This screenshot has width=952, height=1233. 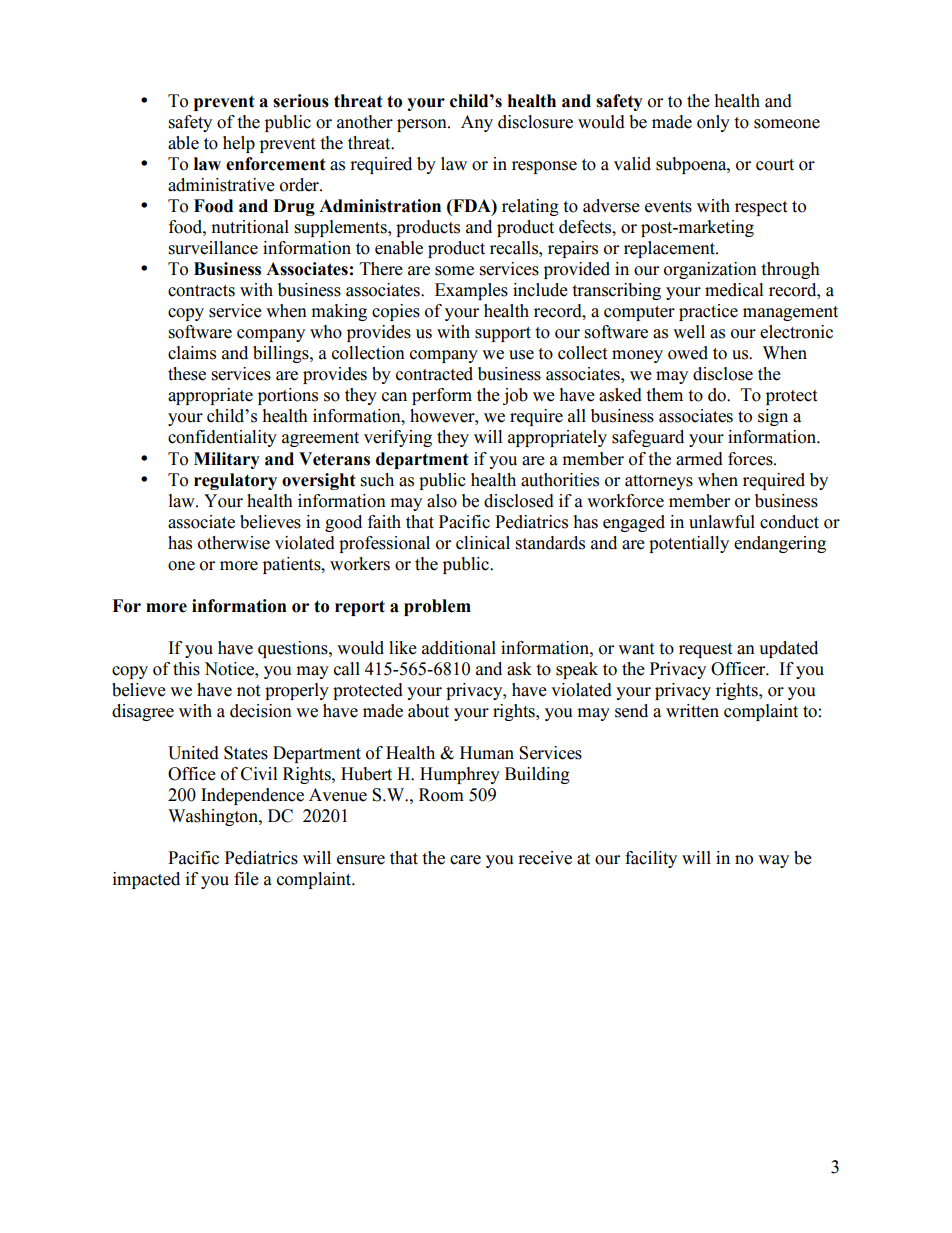 I want to click on care, so click(x=465, y=860).
